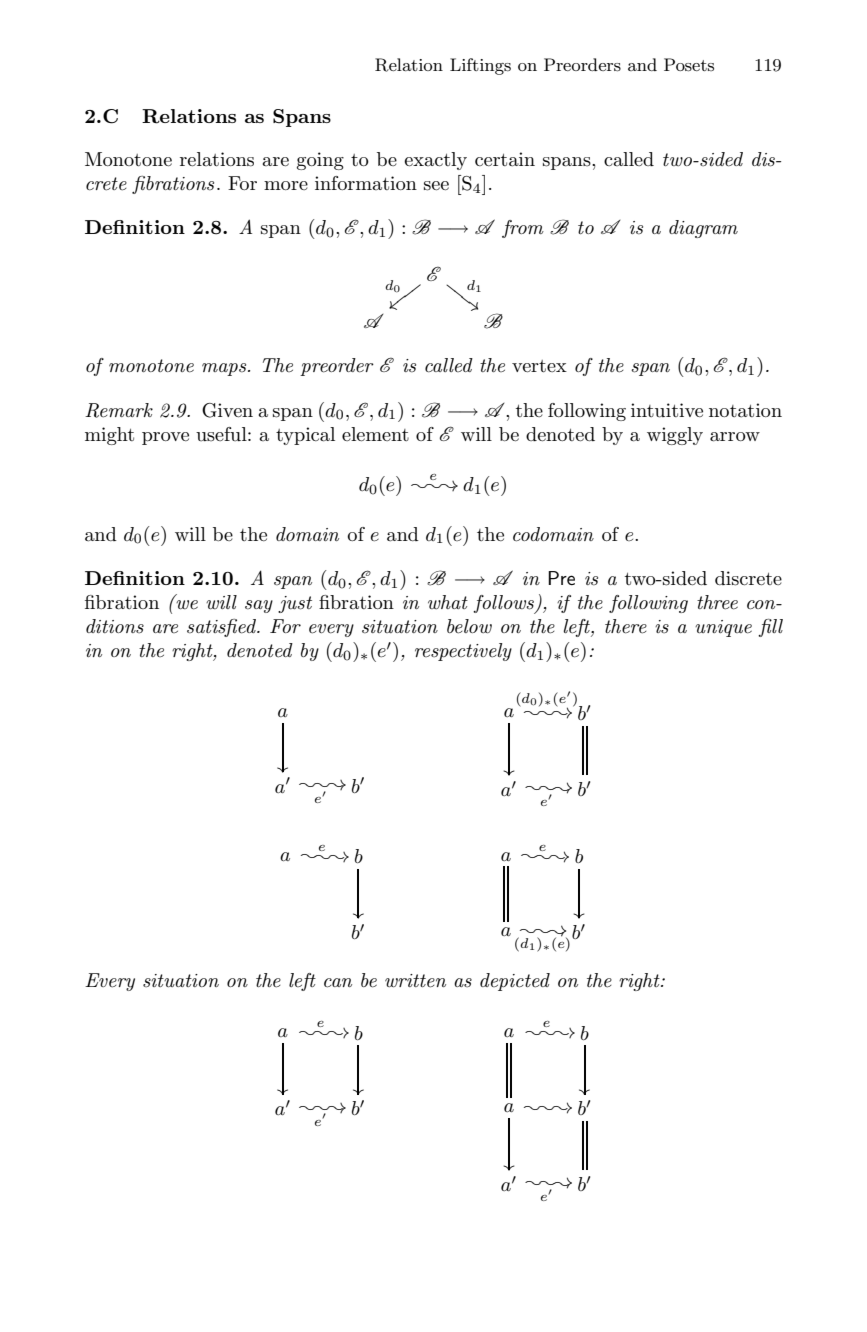 The image size is (867, 1332). What do you see at coordinates (448, 602) in the screenshot?
I see `what` at bounding box center [448, 602].
